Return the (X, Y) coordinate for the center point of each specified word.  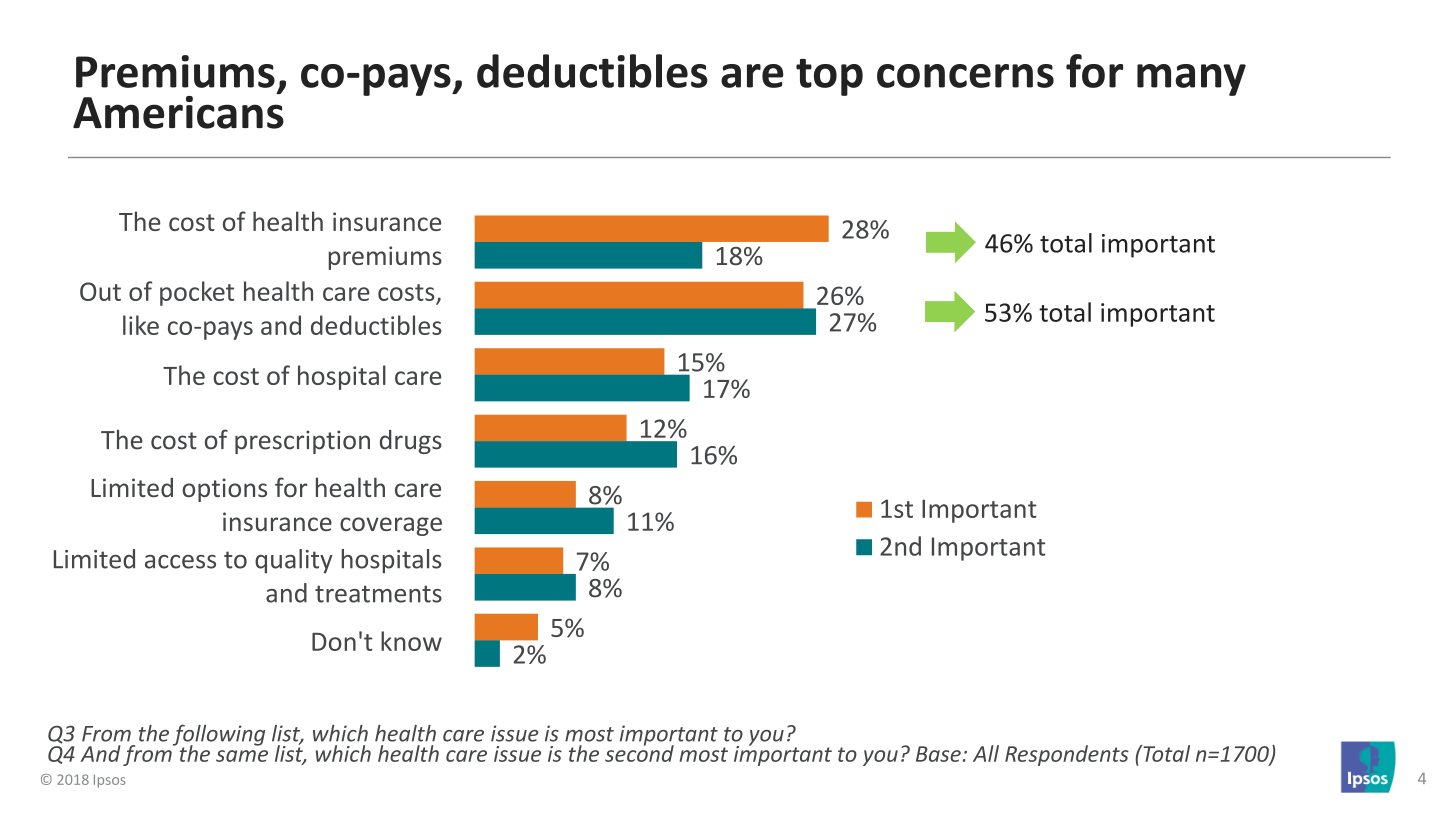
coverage (391, 526)
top (829, 77)
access (180, 562)
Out (100, 291)
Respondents (1067, 755)
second (639, 752)
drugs (411, 442)
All (986, 753)
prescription (302, 442)
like (141, 325)
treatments (378, 594)
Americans (178, 111)
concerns (965, 76)
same (242, 756)
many (1191, 80)
